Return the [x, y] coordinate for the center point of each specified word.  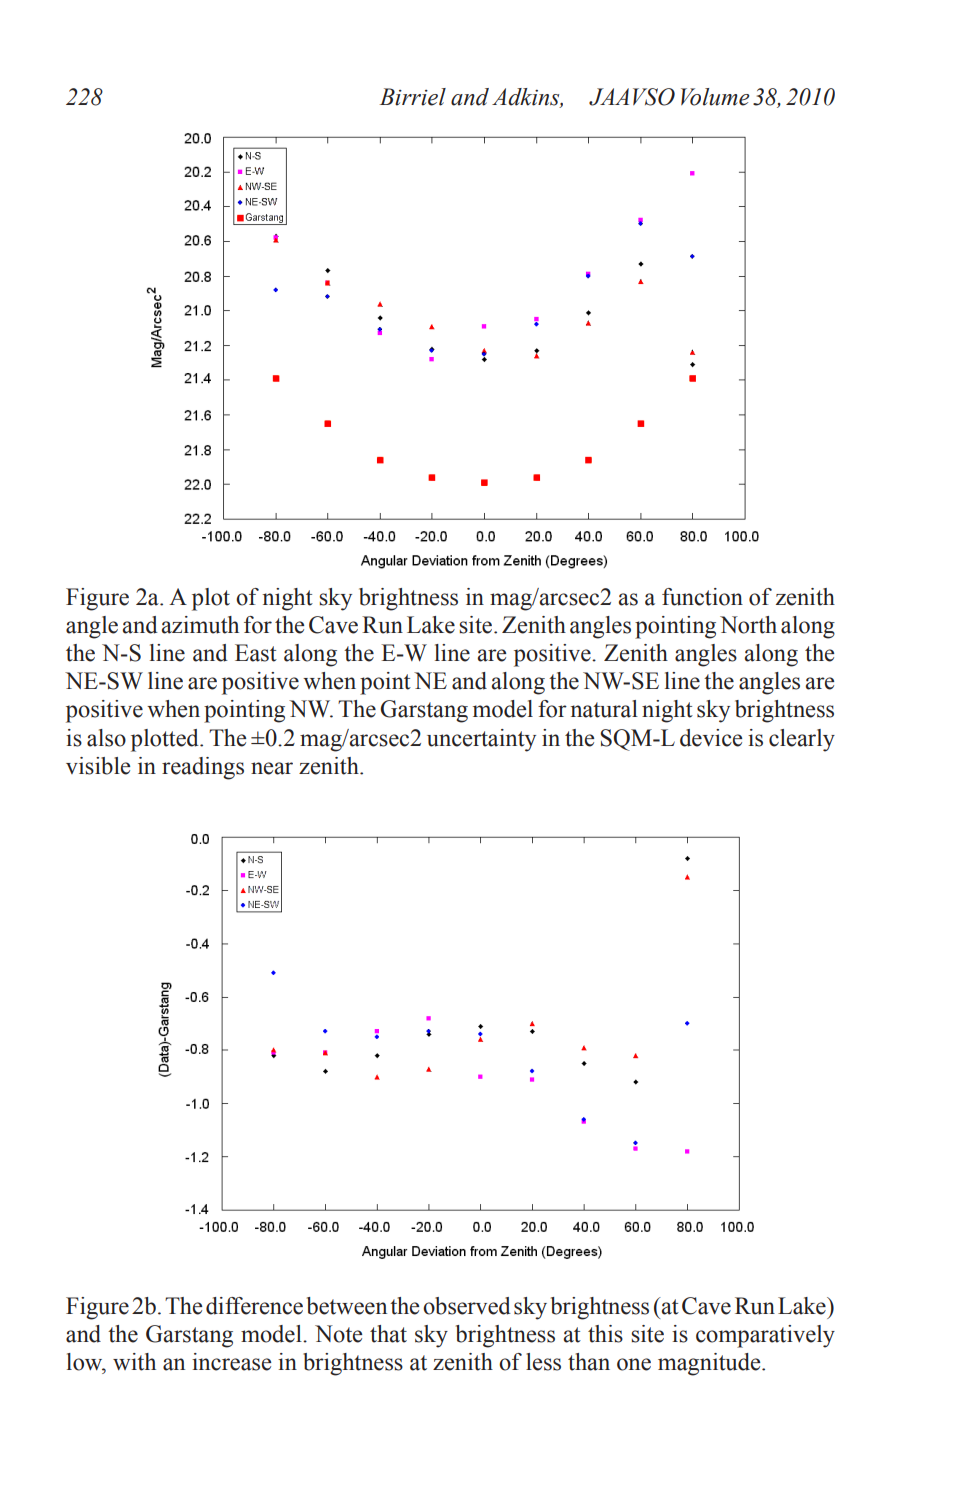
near [272, 768]
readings [203, 768]
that [388, 1334]
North [748, 625]
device [711, 738]
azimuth [200, 625]
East [256, 653]
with [134, 1362]
